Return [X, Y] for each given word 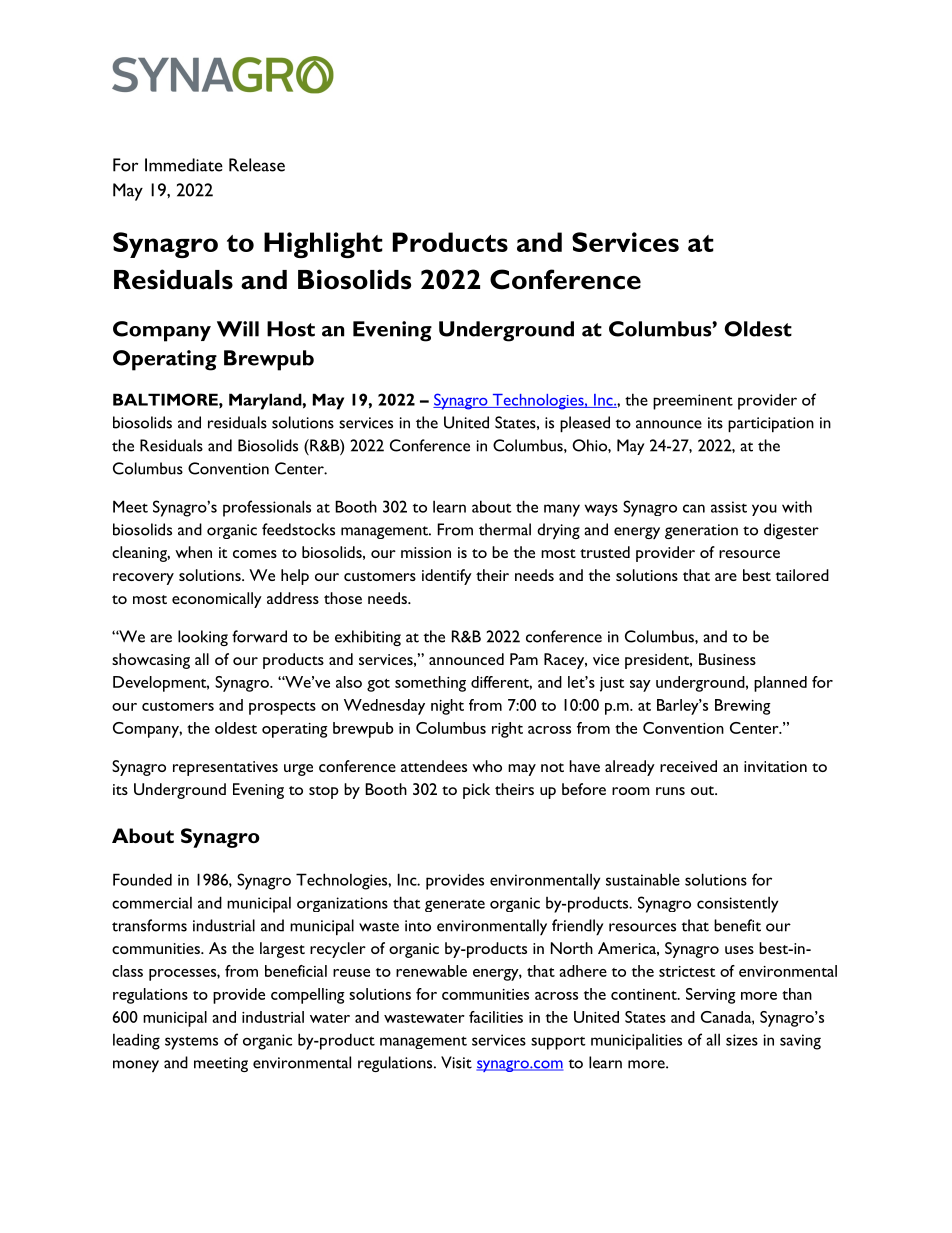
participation [771, 424]
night [447, 707]
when [193, 552]
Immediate [184, 165]
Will [238, 329]
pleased [585, 424]
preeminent [693, 402]
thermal [505, 529]
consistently [737, 904]
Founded [142, 879]
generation [701, 531]
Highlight [323, 245]
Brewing [743, 707]
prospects [282, 708]
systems [191, 1043]
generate [455, 905]
